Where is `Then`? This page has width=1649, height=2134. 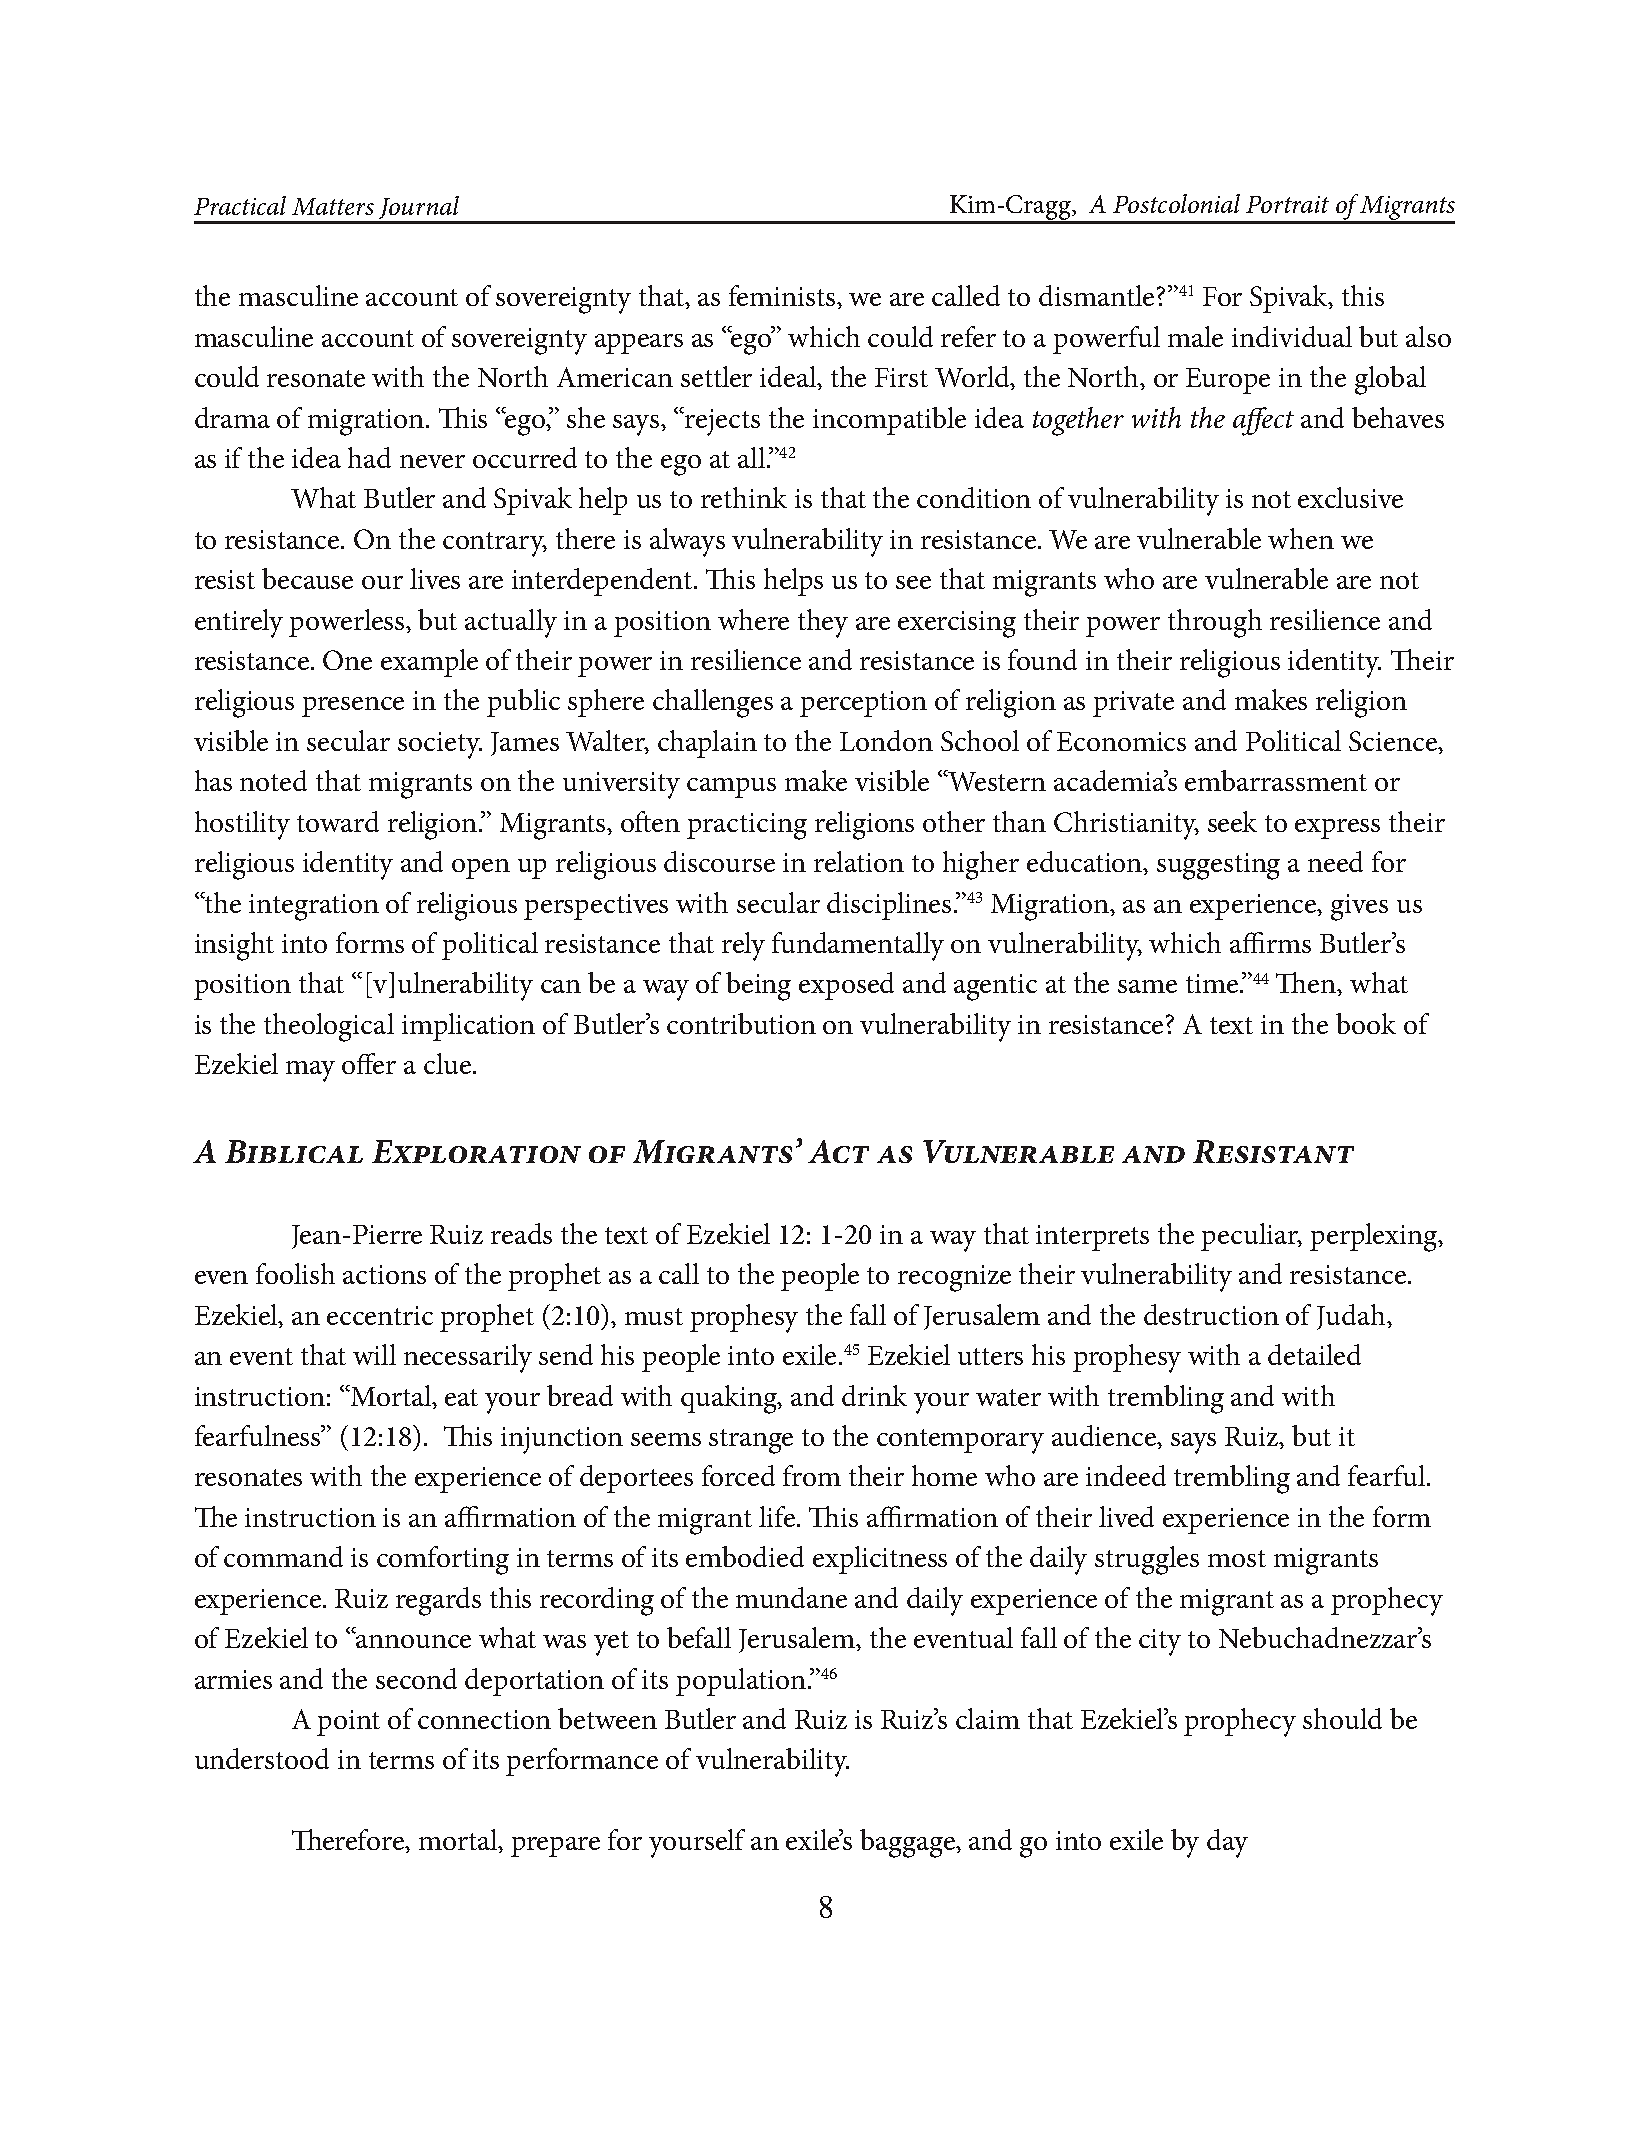 Then is located at coordinates (1307, 984).
